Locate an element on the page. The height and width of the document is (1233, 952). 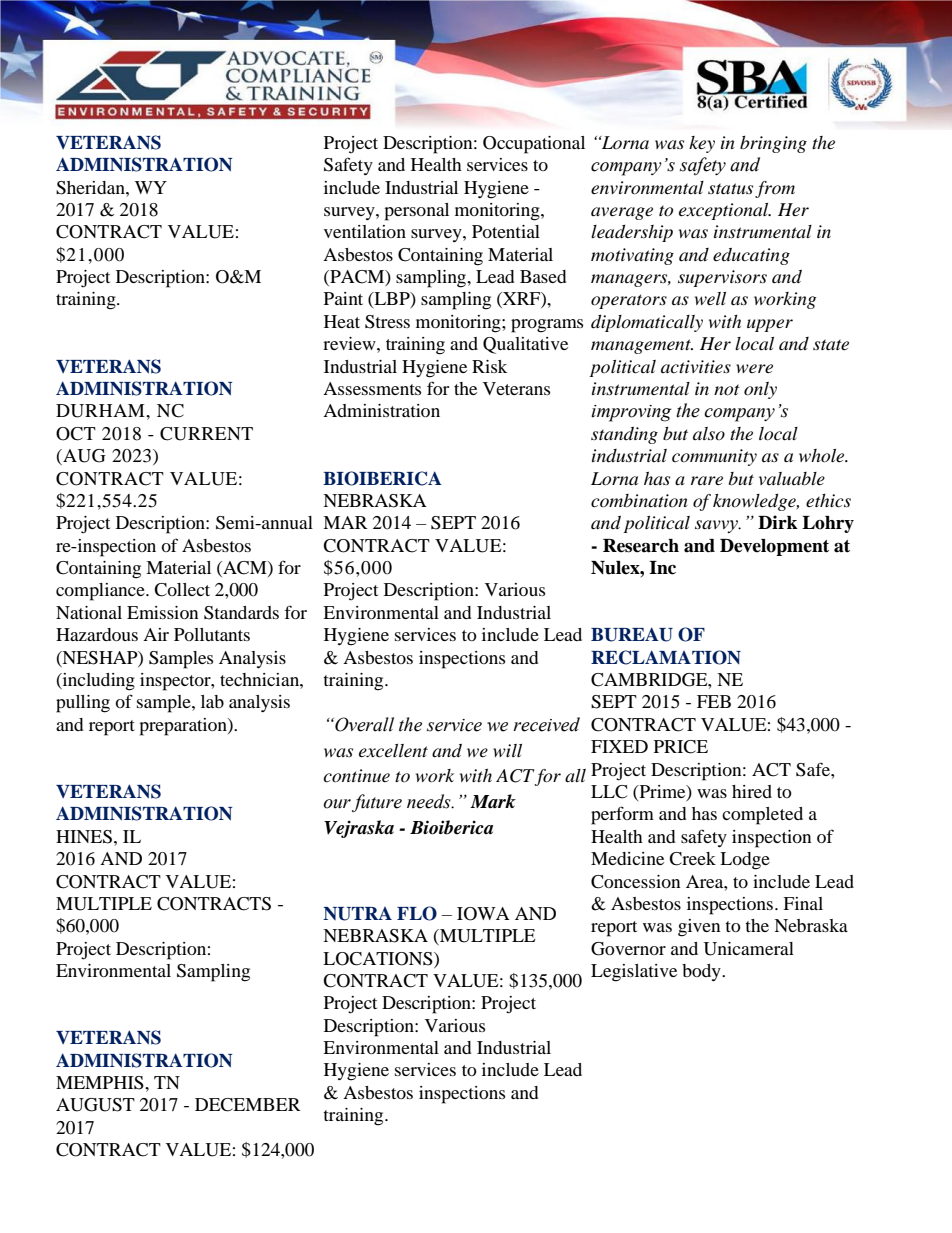
lab is located at coordinates (212, 701).
